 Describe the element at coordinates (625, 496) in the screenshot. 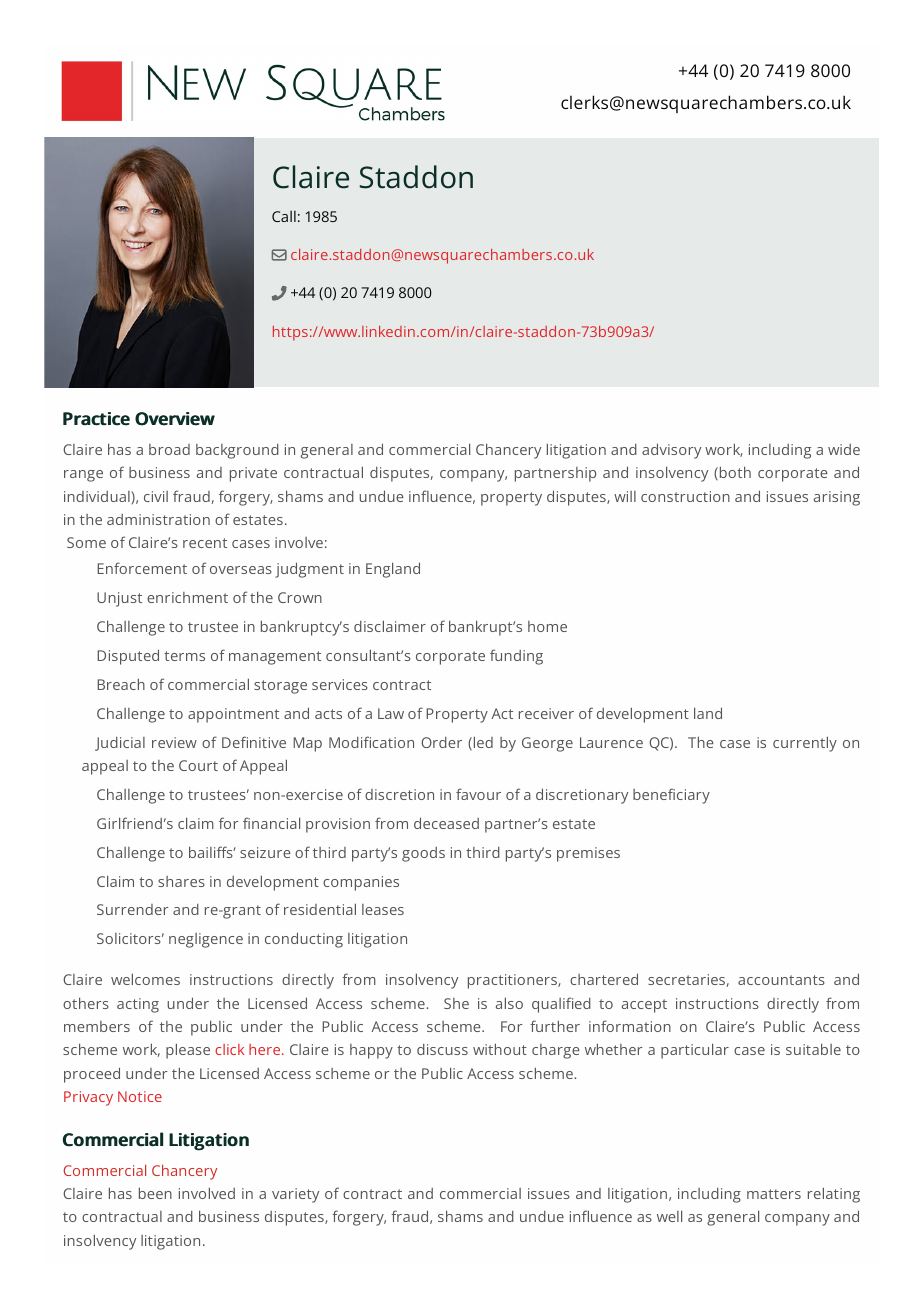

I see `will` at that location.
